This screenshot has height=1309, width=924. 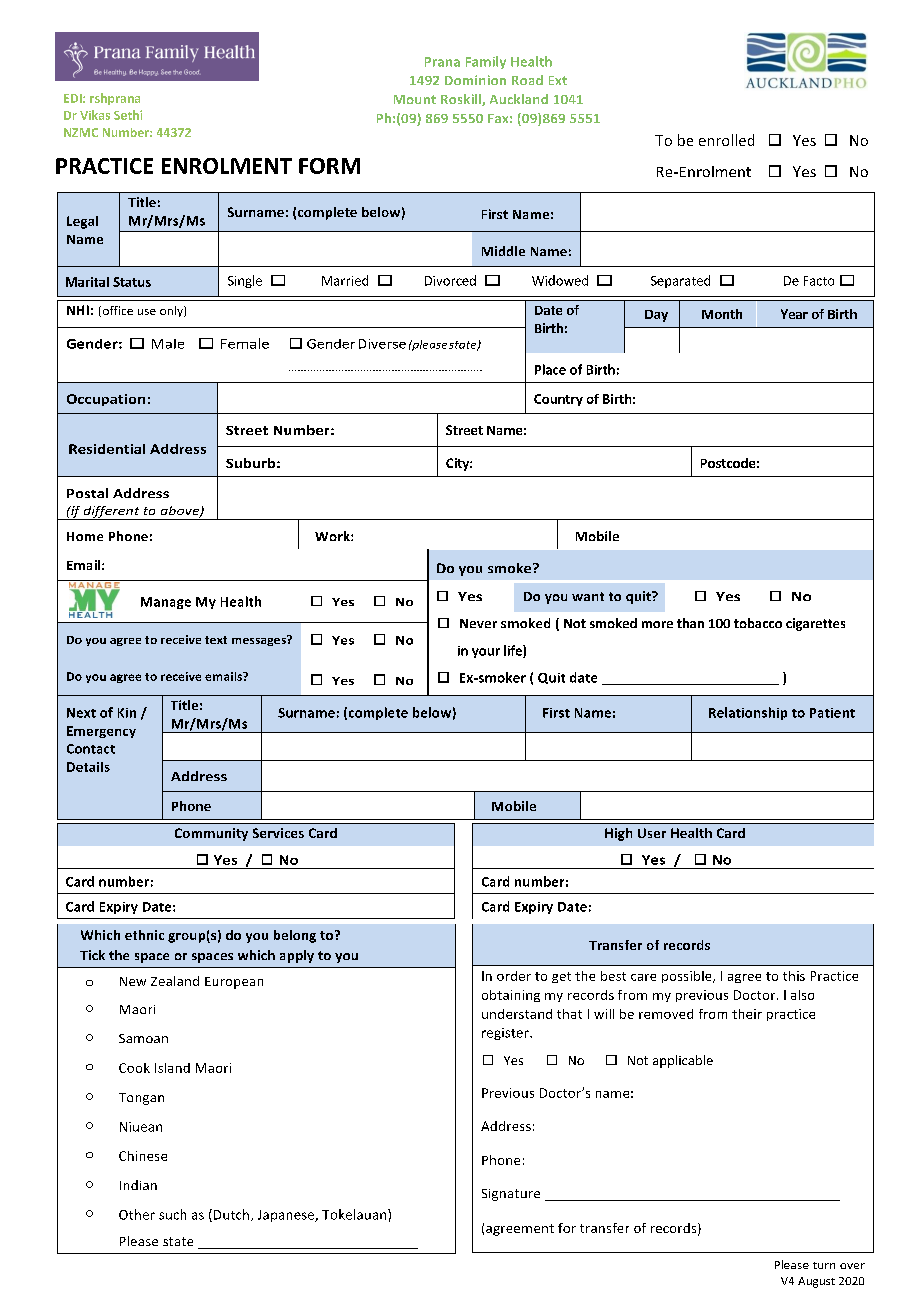 What do you see at coordinates (172, 311) in the screenshot?
I see `only` at bounding box center [172, 311].
